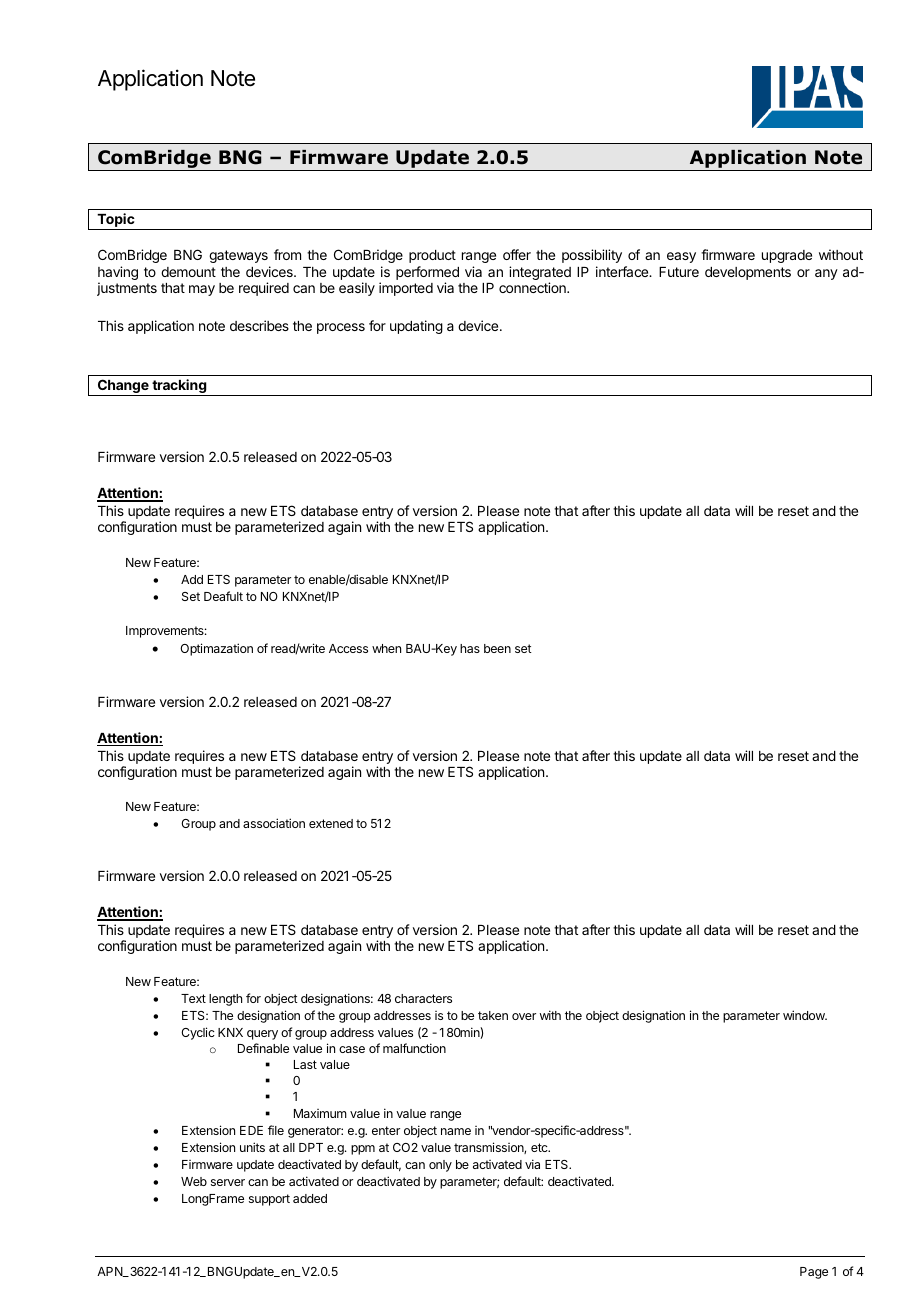  What do you see at coordinates (748, 273) in the image?
I see `developments` at bounding box center [748, 273].
